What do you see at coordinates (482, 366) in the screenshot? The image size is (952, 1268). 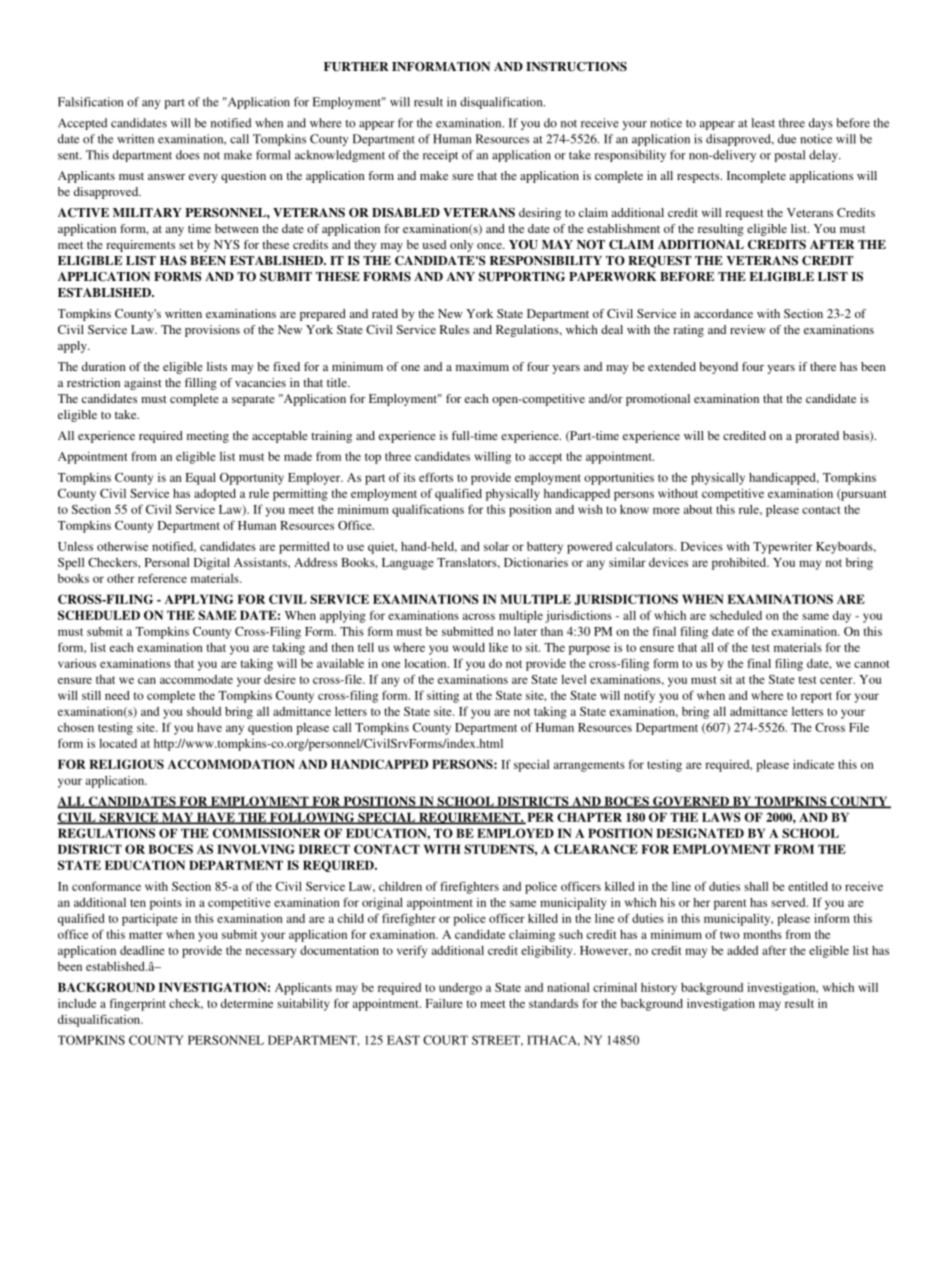 I see `maximum` at bounding box center [482, 366].
